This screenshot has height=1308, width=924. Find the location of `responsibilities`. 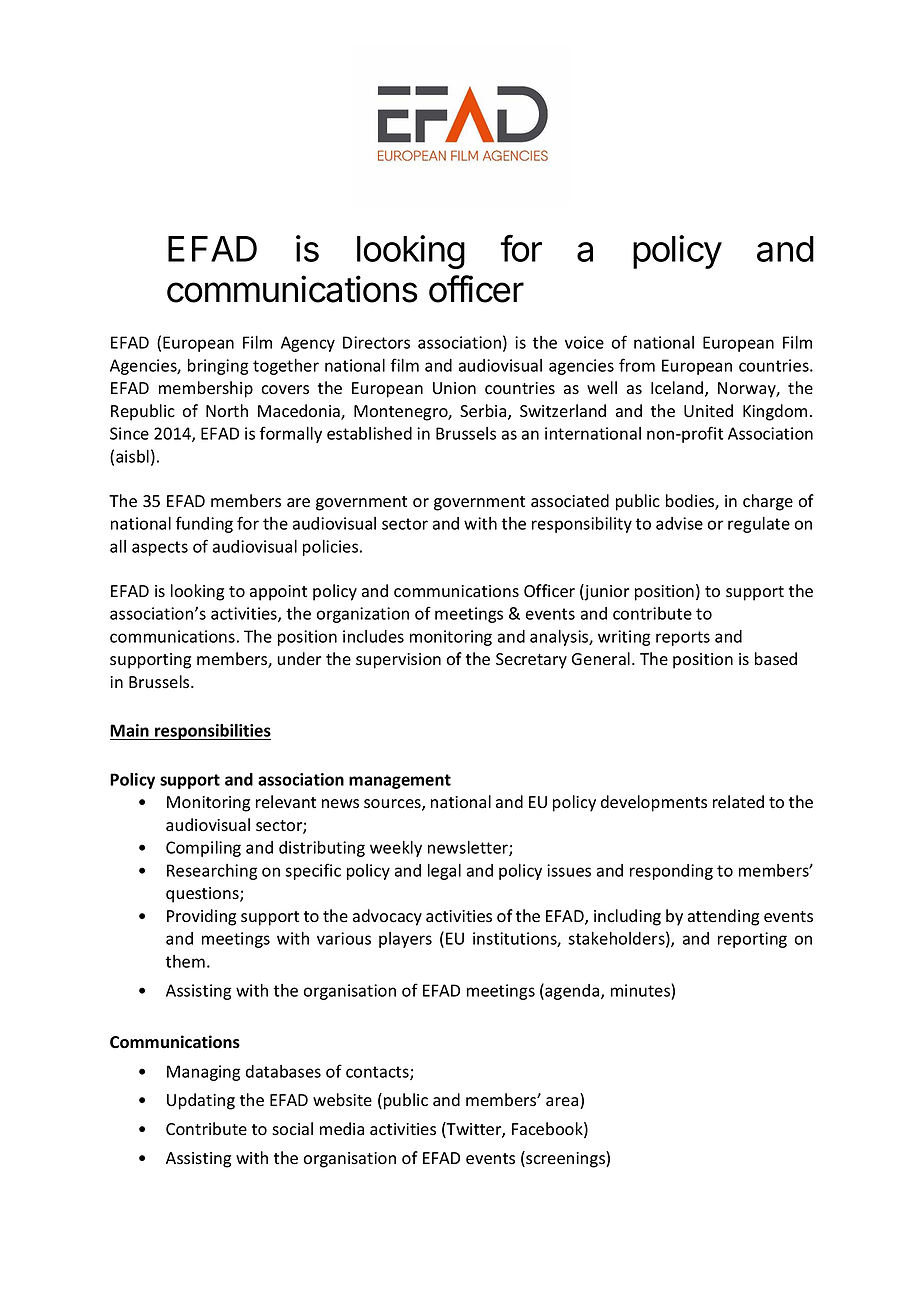

responsibilities is located at coordinates (212, 731).
